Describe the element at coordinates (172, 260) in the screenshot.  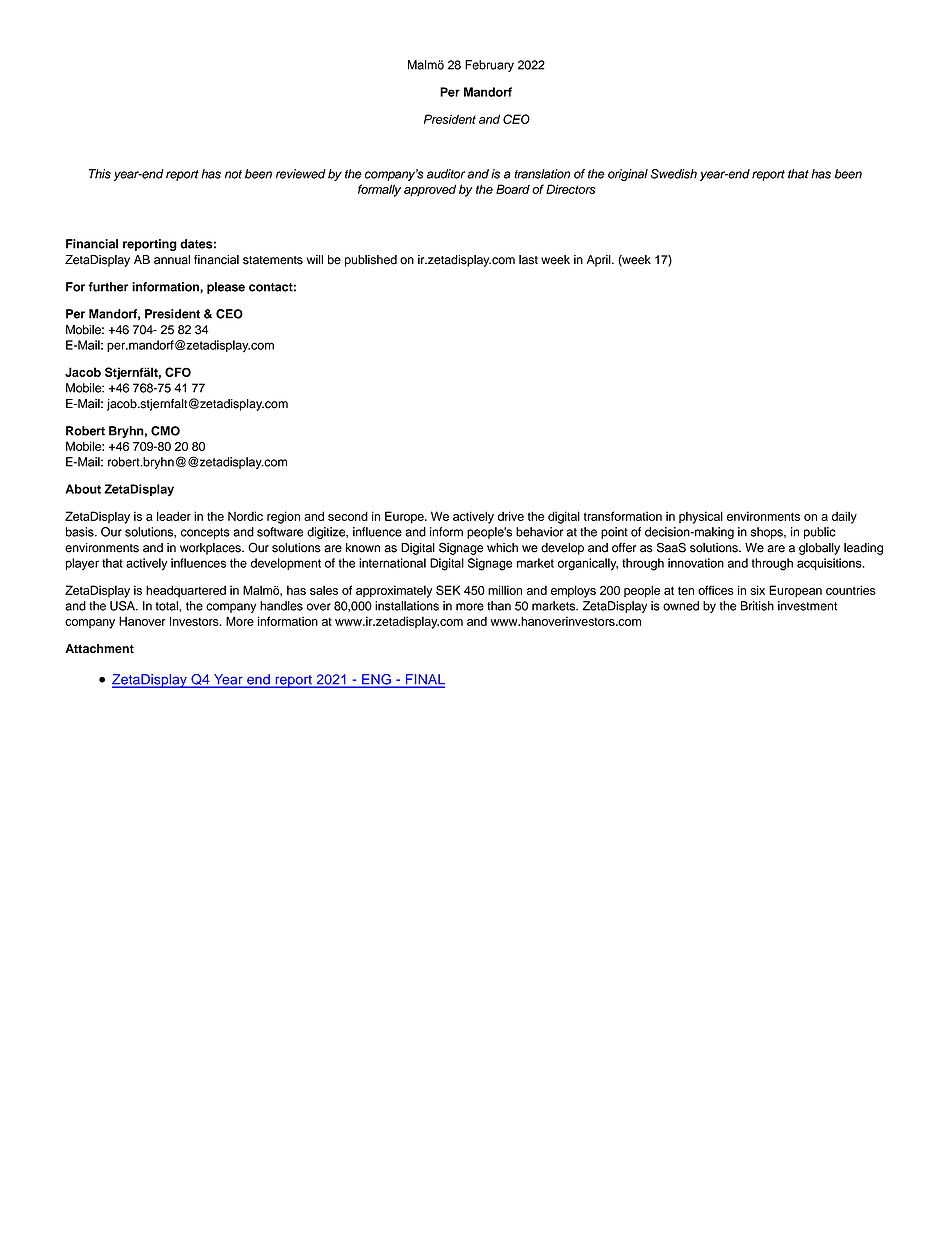
I see `annual` at that location.
